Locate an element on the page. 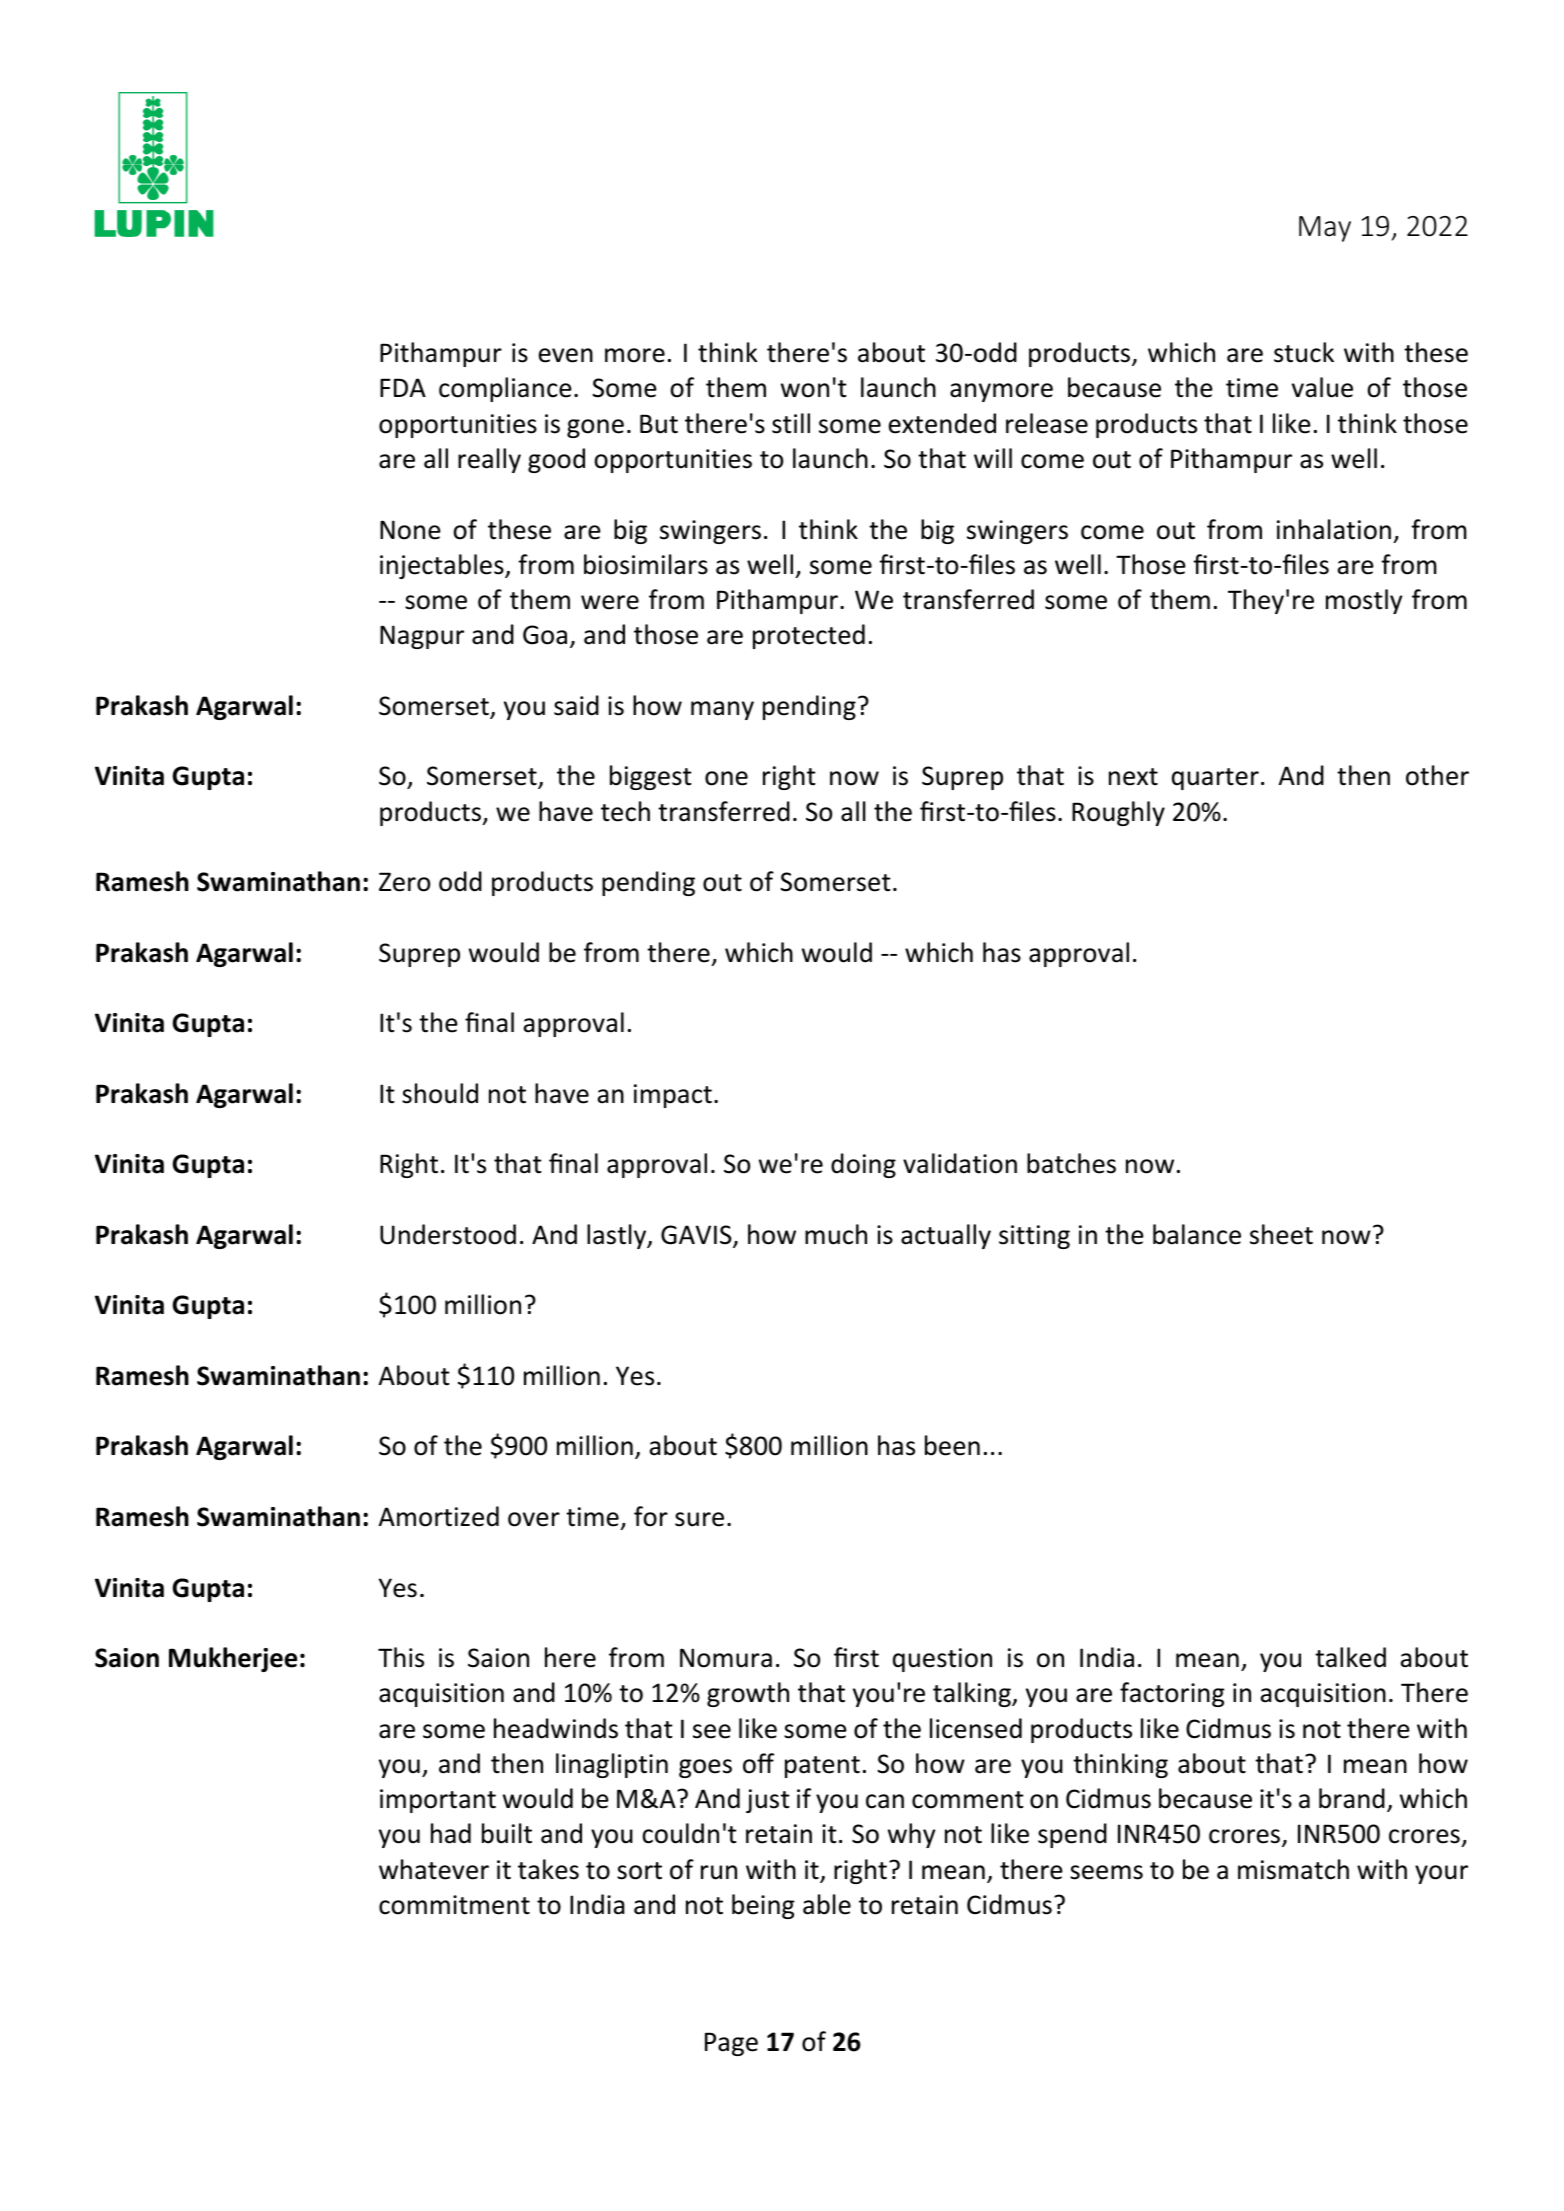 The height and width of the image is (2211, 1564). quarter is located at coordinates (1215, 779).
